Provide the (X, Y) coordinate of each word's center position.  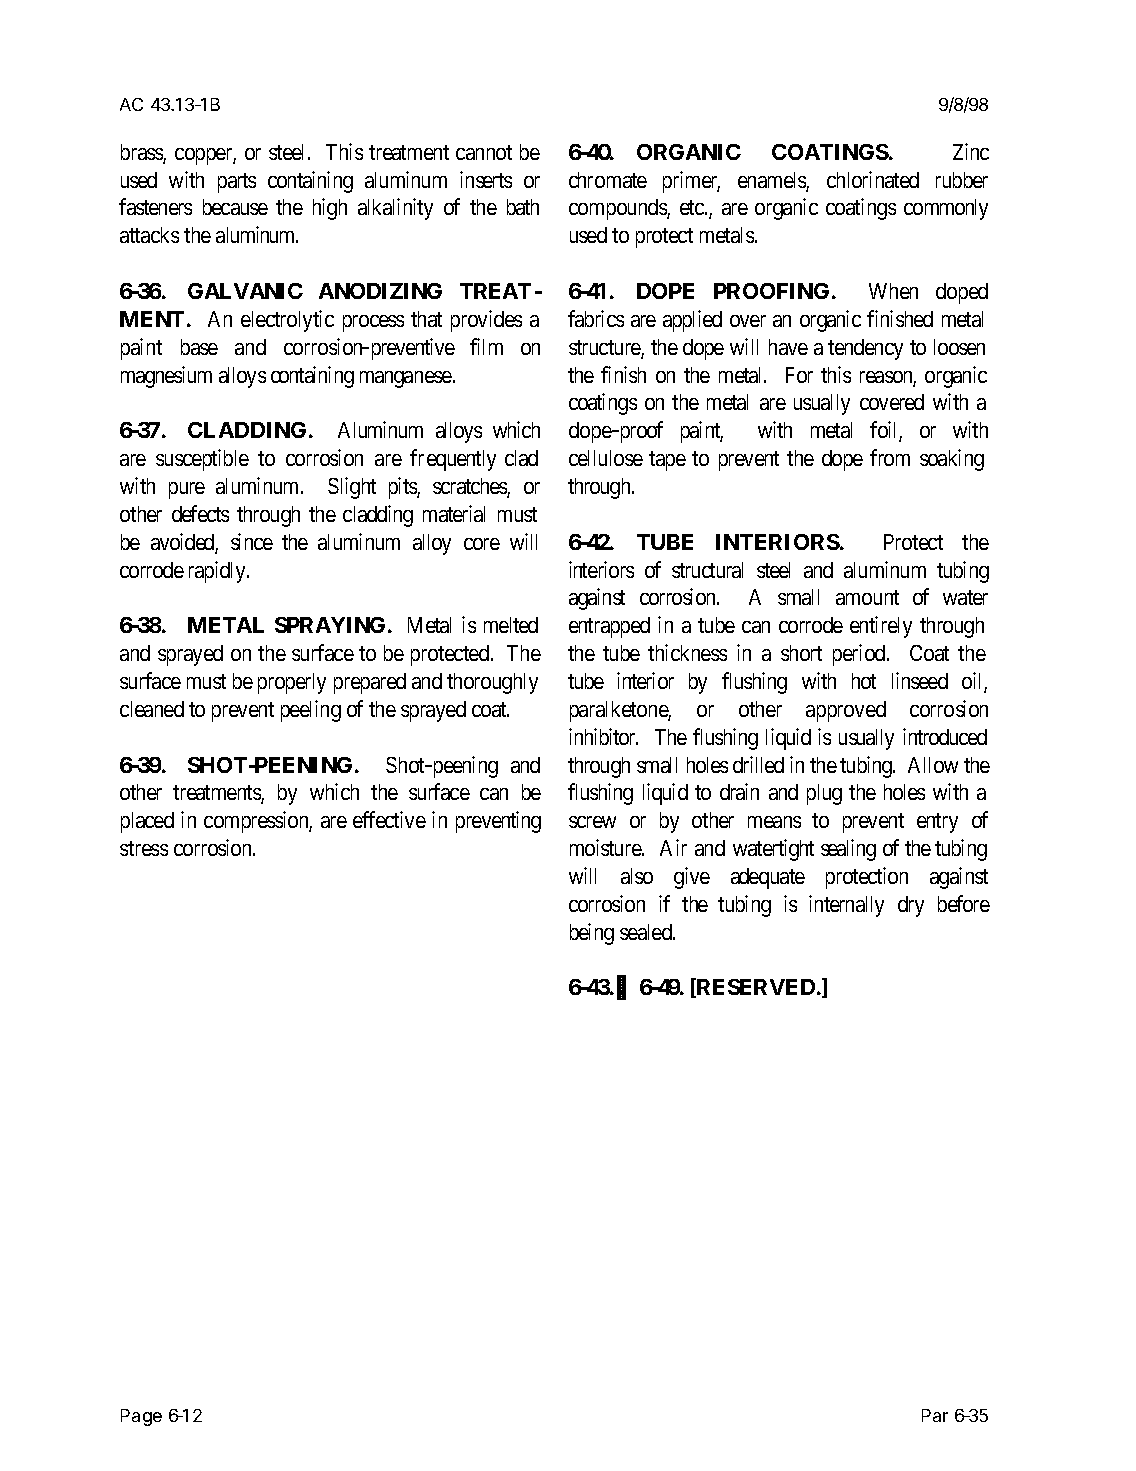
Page (141, 1417)
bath (523, 207)
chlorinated (873, 179)
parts (237, 183)
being (592, 934)
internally (846, 906)
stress (144, 848)
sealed (647, 932)
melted (511, 625)
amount (867, 598)
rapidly (218, 572)
